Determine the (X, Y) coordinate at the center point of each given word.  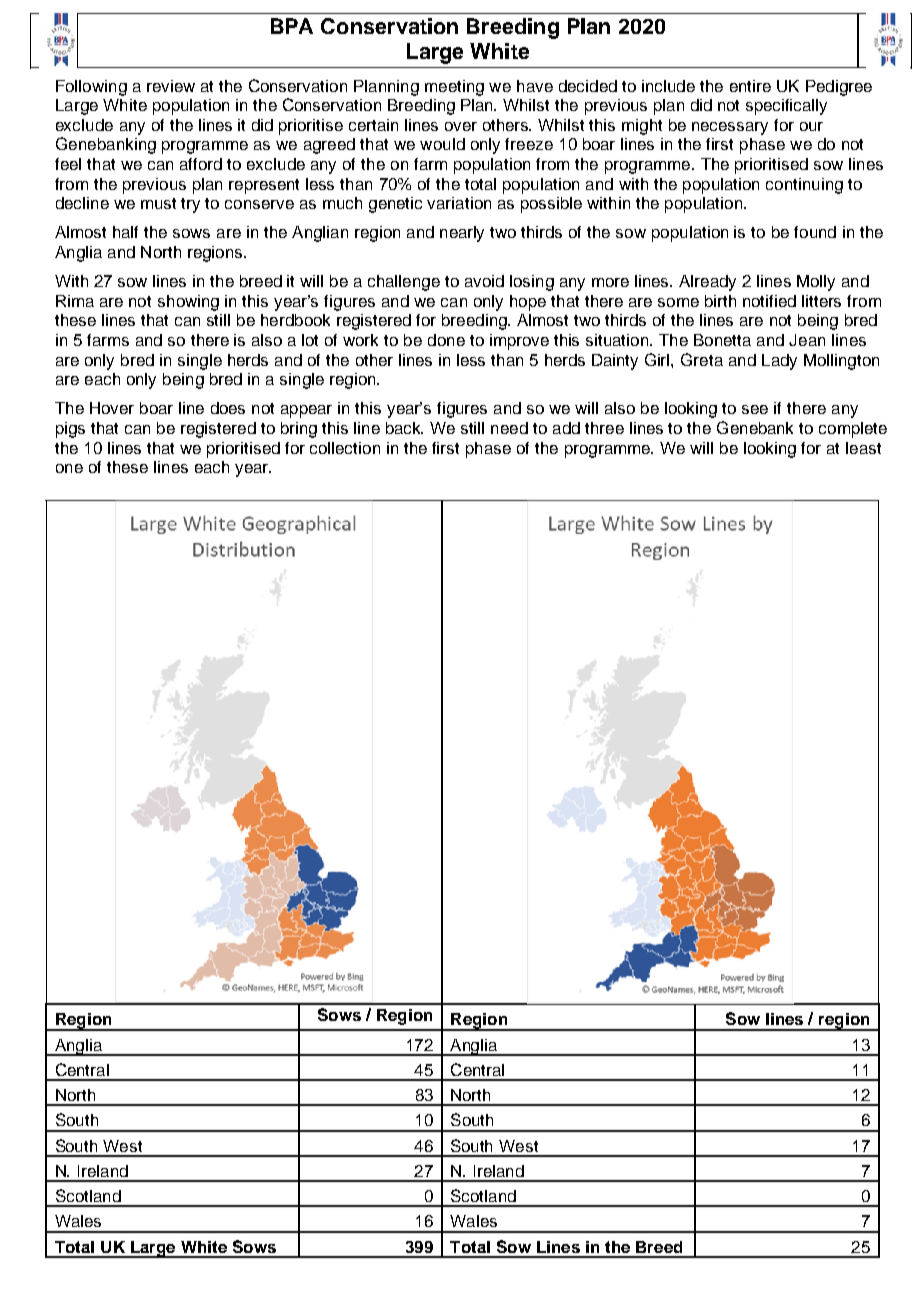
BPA (292, 26)
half (125, 232)
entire (750, 86)
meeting (454, 88)
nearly (462, 234)
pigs (70, 430)
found (815, 232)
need (509, 428)
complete (853, 430)
